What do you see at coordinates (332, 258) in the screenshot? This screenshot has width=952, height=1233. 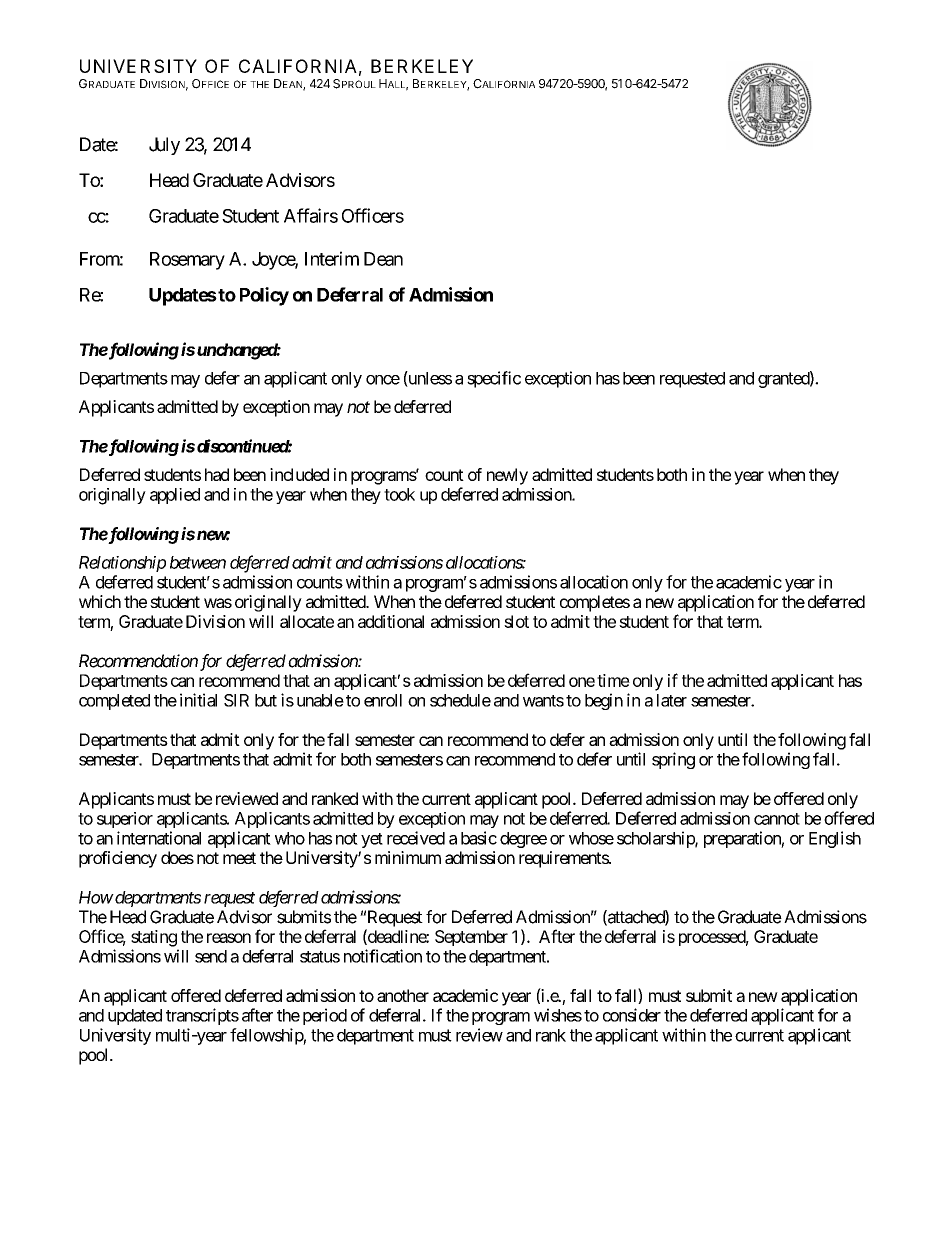 I see `Interim` at bounding box center [332, 258].
